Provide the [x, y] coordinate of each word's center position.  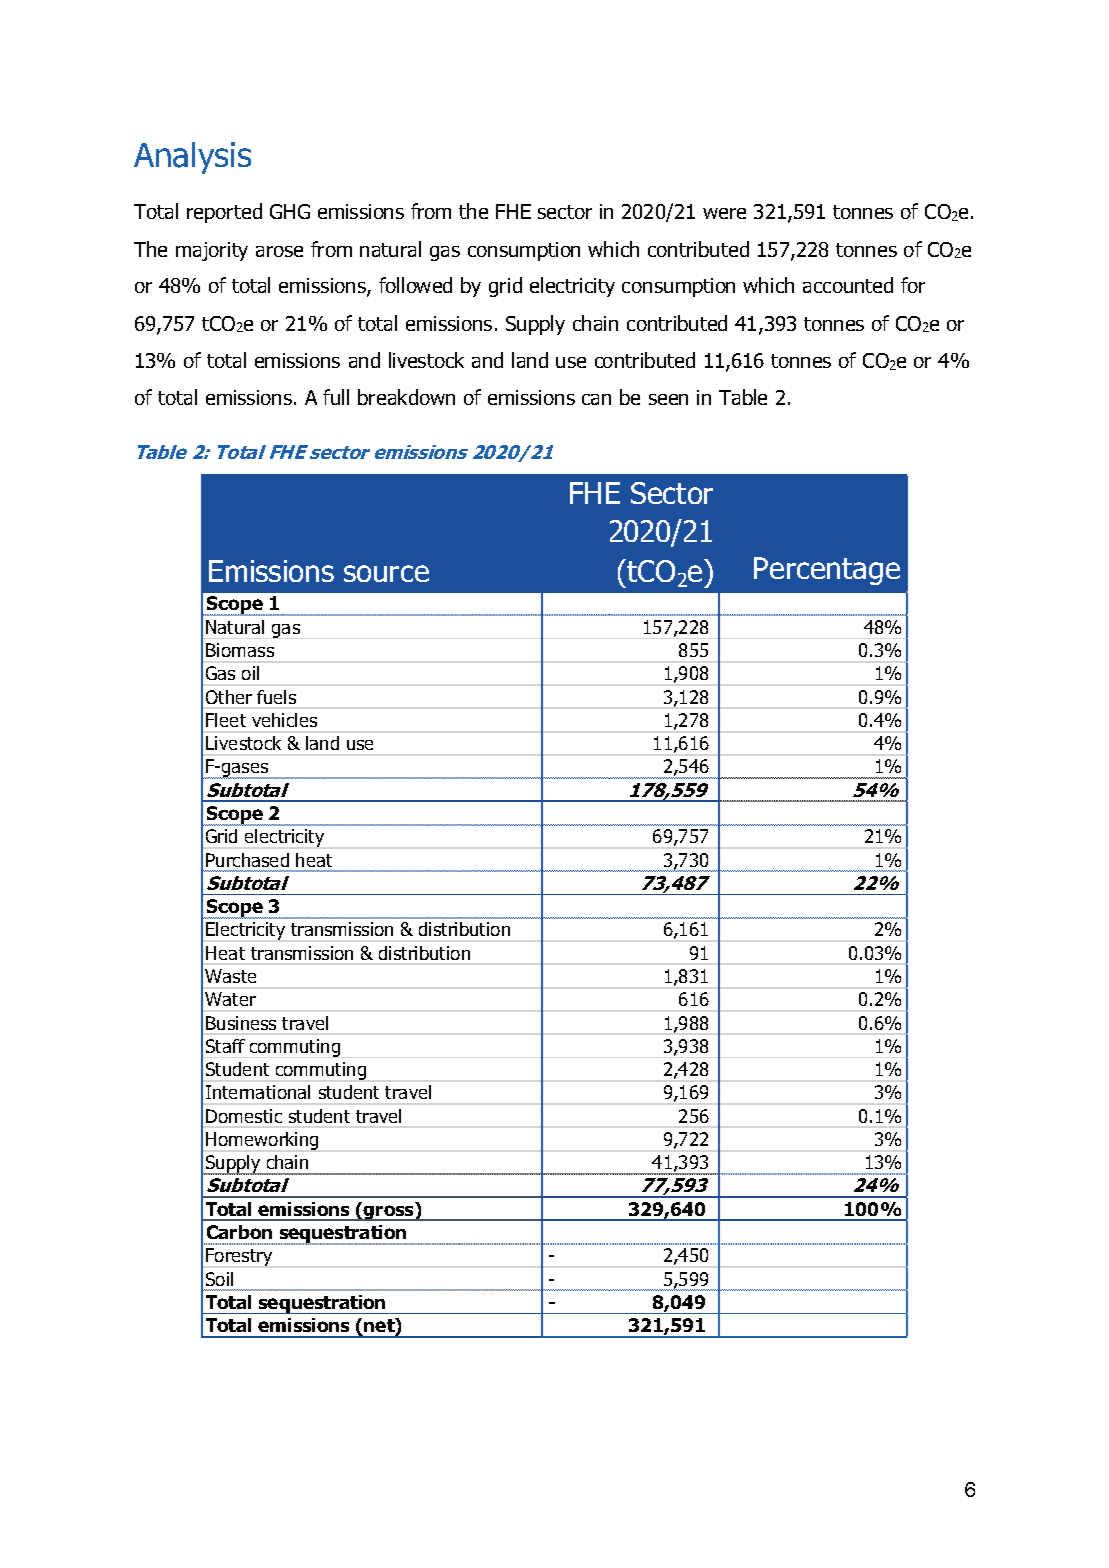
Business [241, 1023]
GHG [290, 211]
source [386, 573]
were [724, 213]
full [336, 397]
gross [389, 1213]
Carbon [239, 1232]
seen [668, 399]
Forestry [239, 1257]
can [596, 399]
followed [415, 285]
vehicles [284, 720]
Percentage [827, 571]
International [258, 1092]
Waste [230, 976]
